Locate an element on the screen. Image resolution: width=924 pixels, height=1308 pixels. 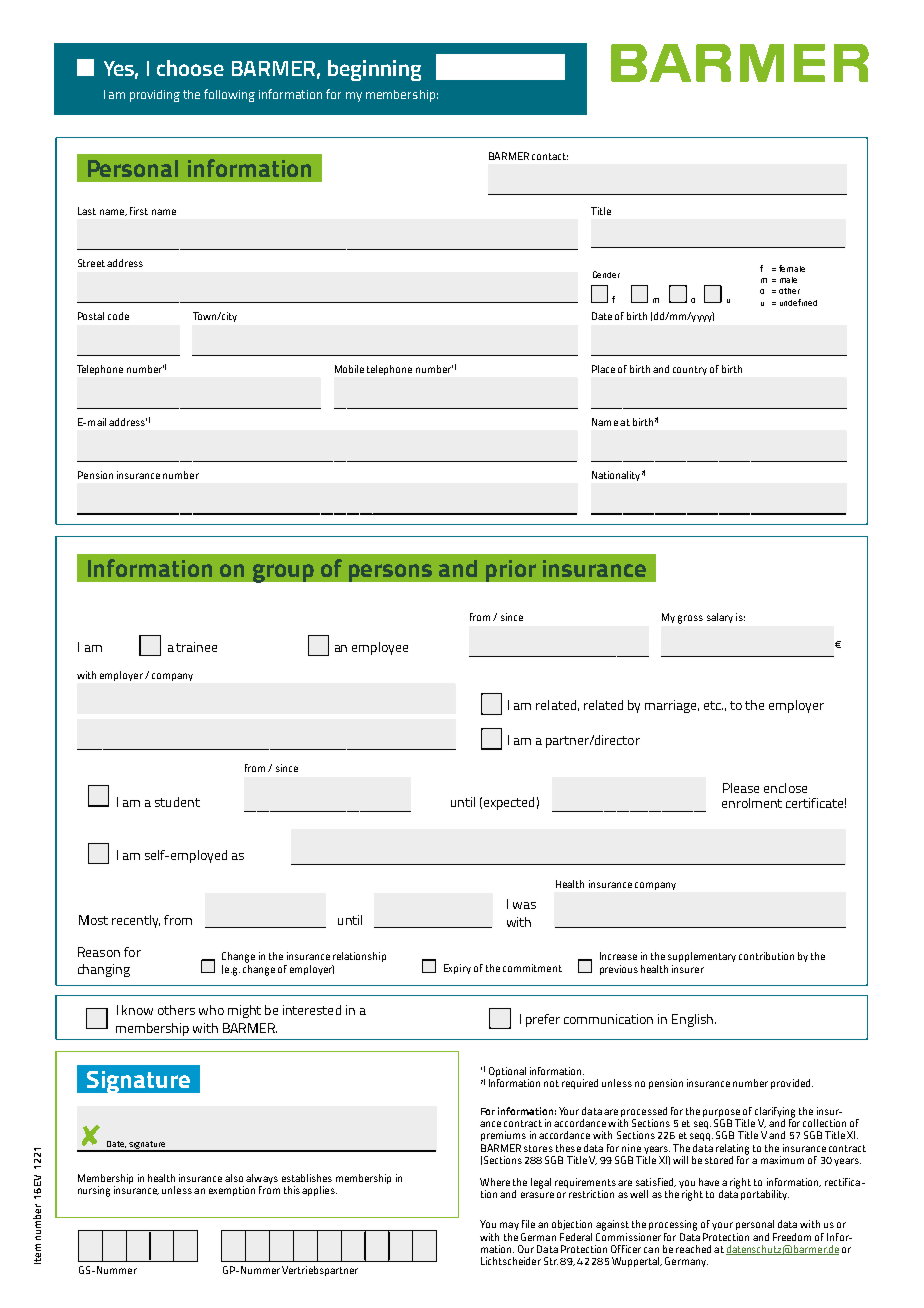
Expiry is located at coordinates (457, 969).
